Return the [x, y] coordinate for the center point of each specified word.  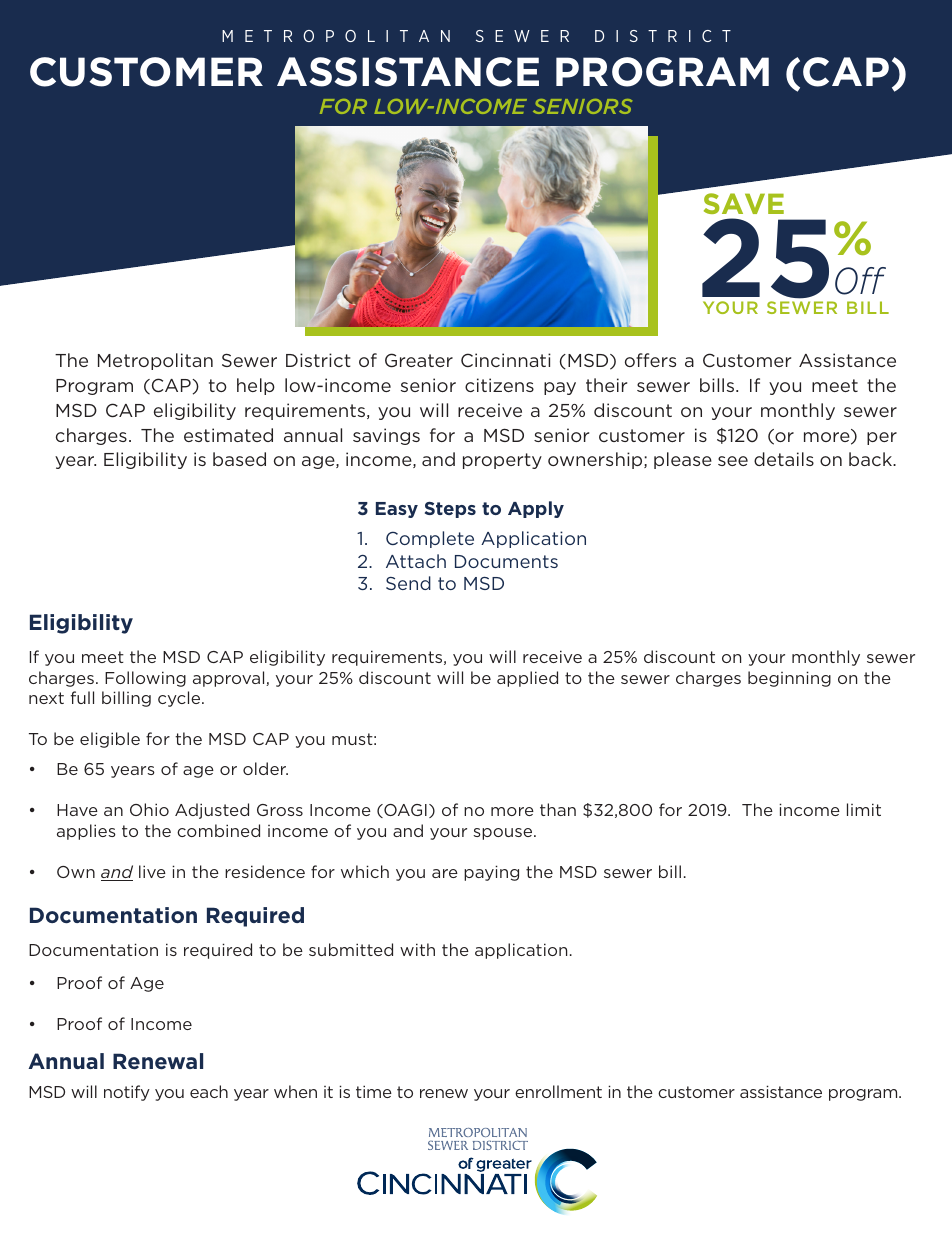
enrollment [558, 1091]
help [256, 386]
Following [145, 679]
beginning [789, 679]
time [374, 1091]
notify [127, 1093]
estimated [228, 435]
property [502, 461]
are [445, 873]
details [784, 459]
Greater [419, 360]
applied [527, 679]
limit [864, 809]
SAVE [744, 203]
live [152, 871]
